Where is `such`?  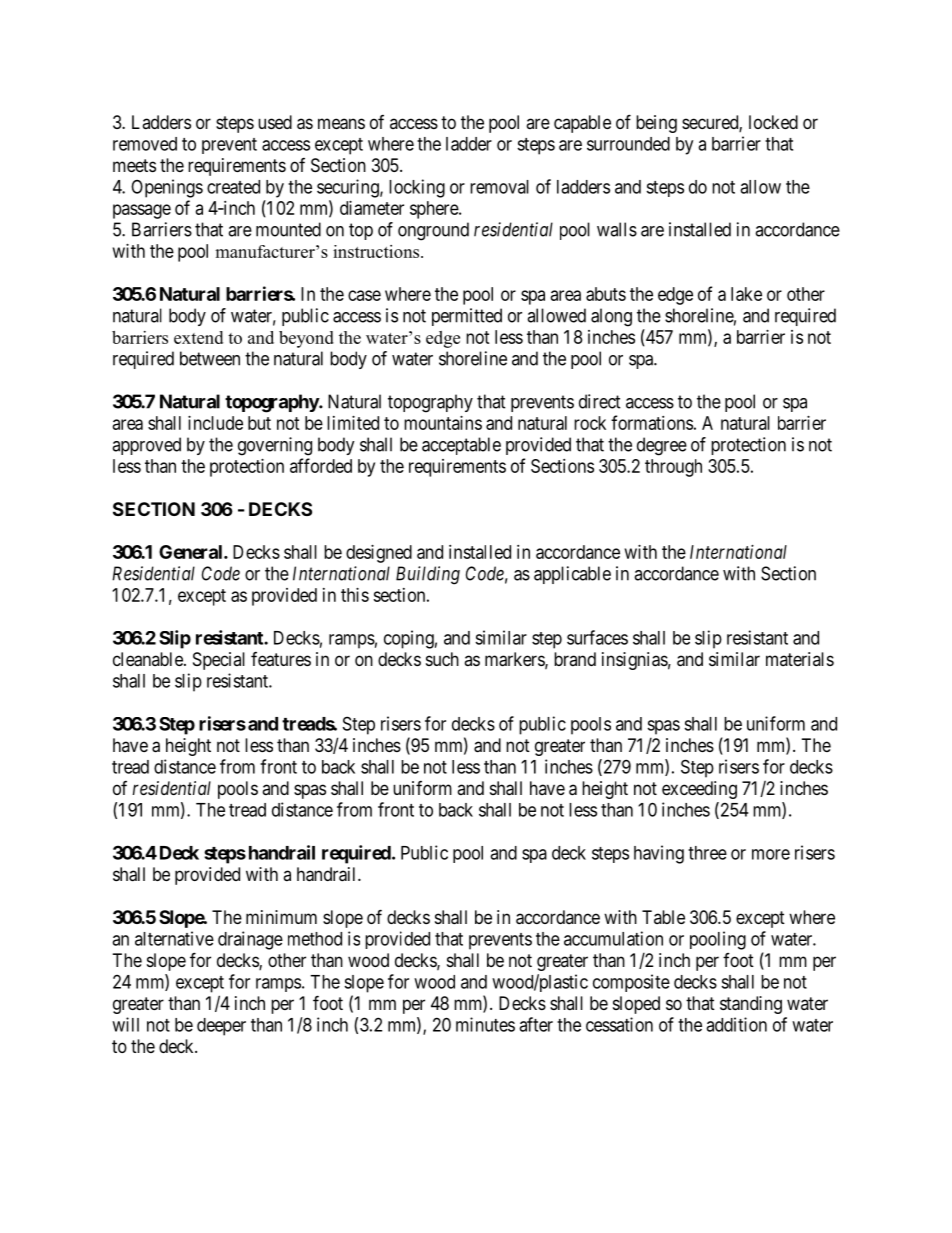
such is located at coordinates (442, 659).
